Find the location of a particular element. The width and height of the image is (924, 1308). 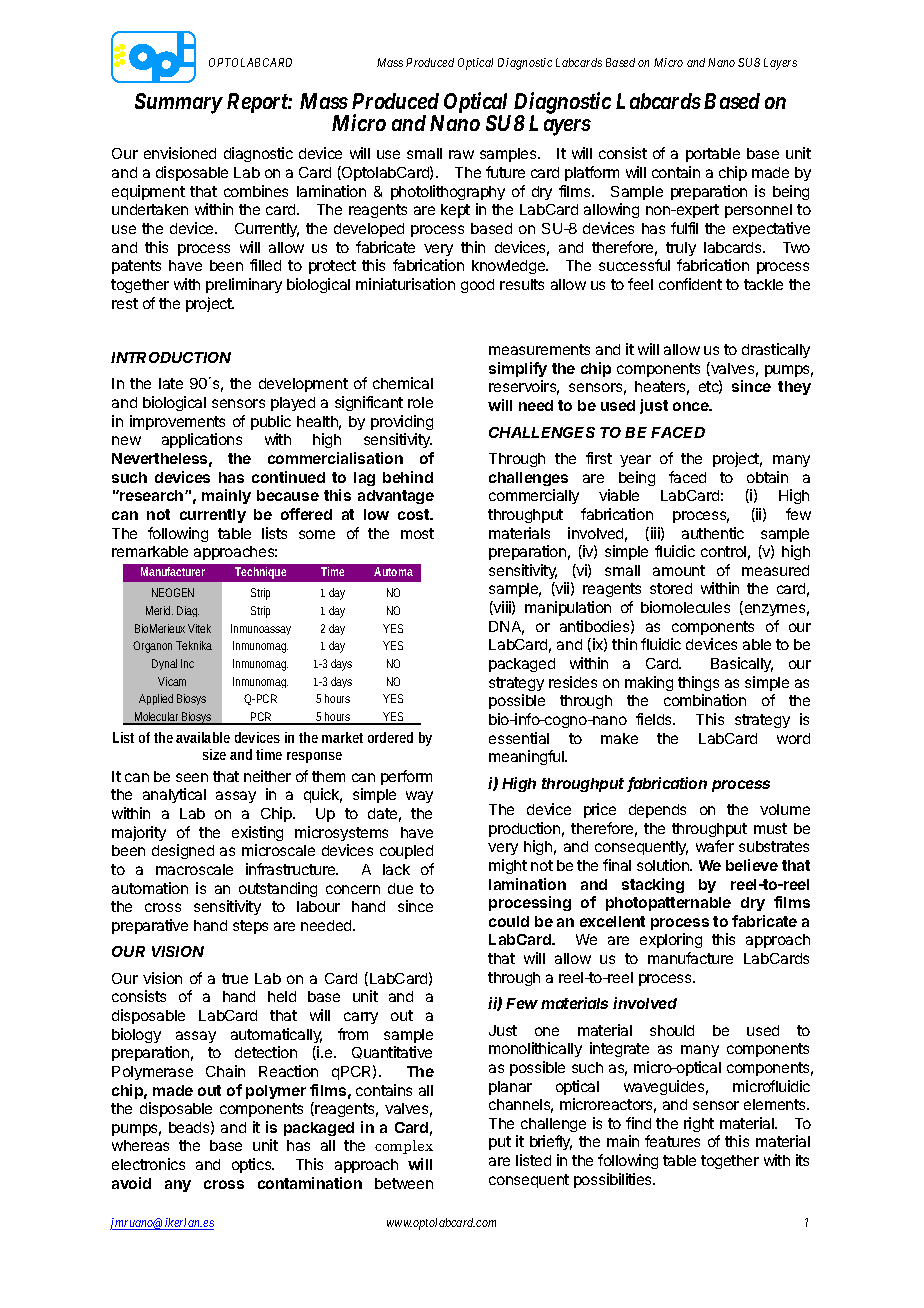

personnel is located at coordinates (758, 211).
